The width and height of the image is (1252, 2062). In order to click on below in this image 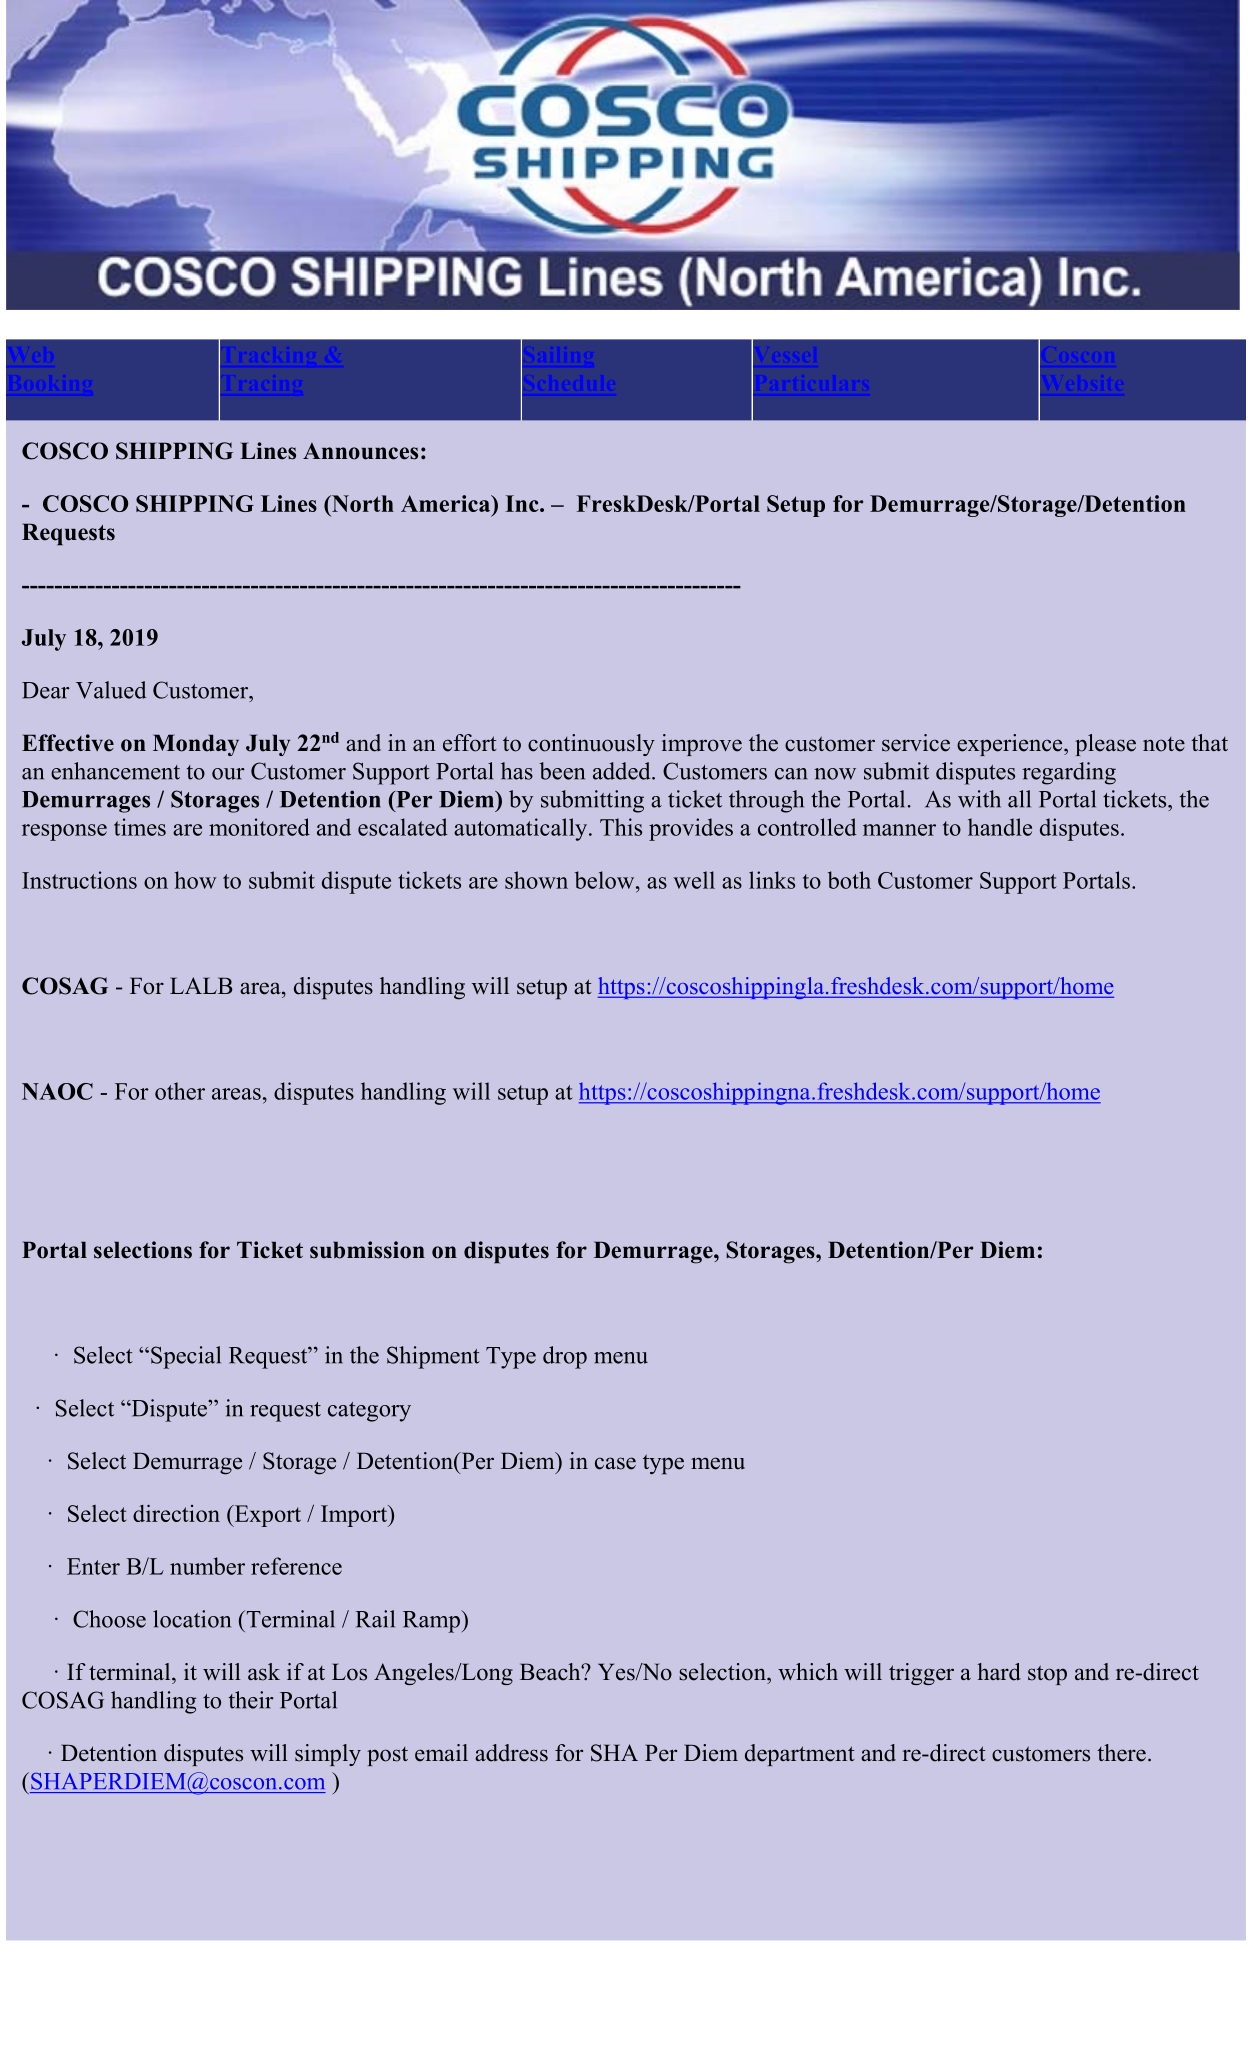, I will do `click(606, 880)`.
